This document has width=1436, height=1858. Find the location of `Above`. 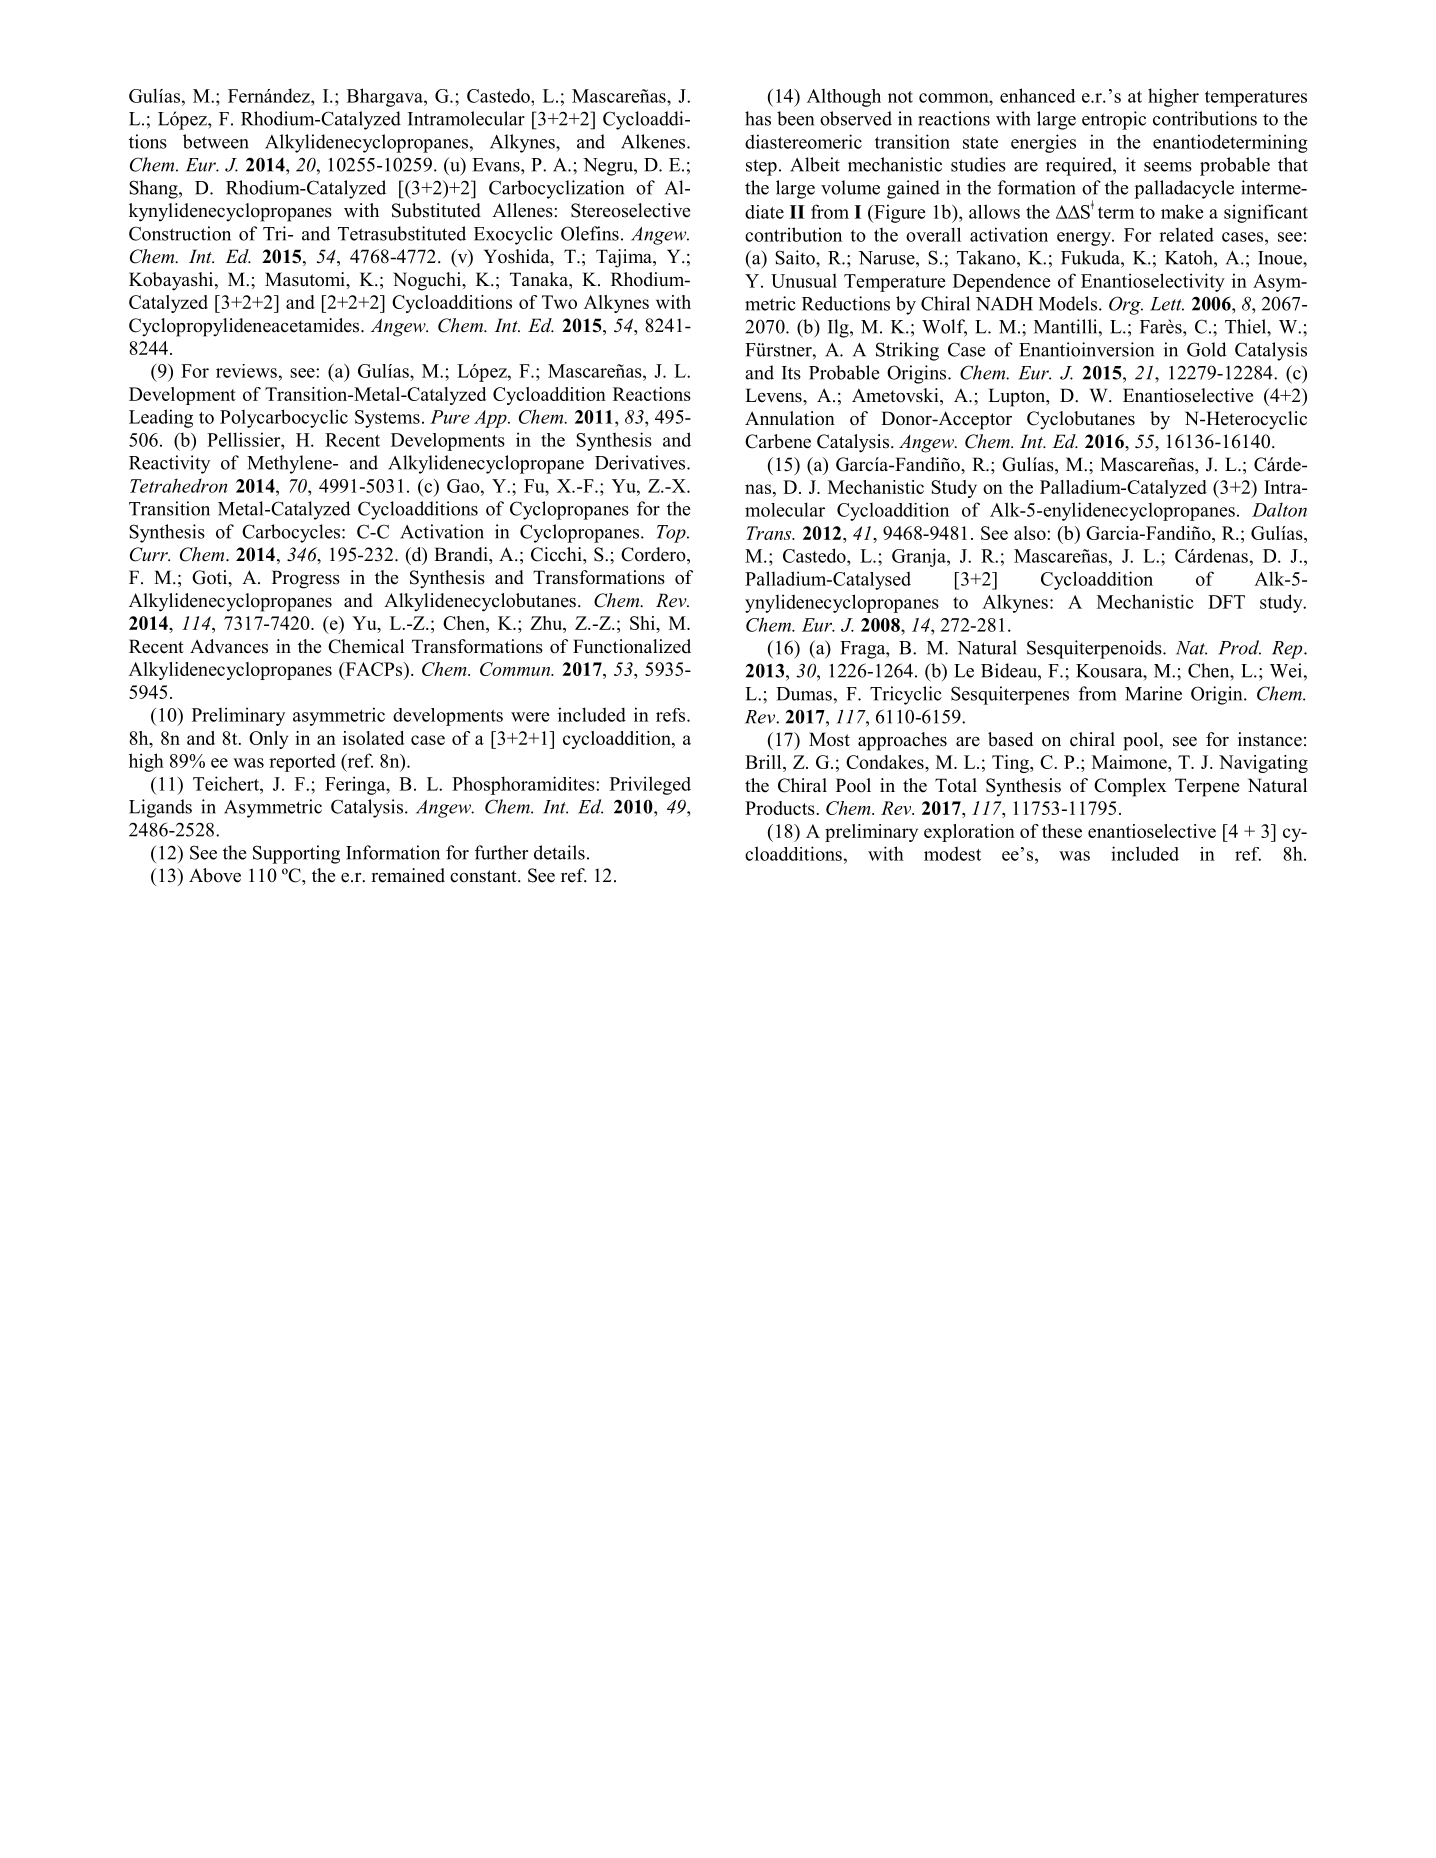

Above is located at coordinates (215, 875).
